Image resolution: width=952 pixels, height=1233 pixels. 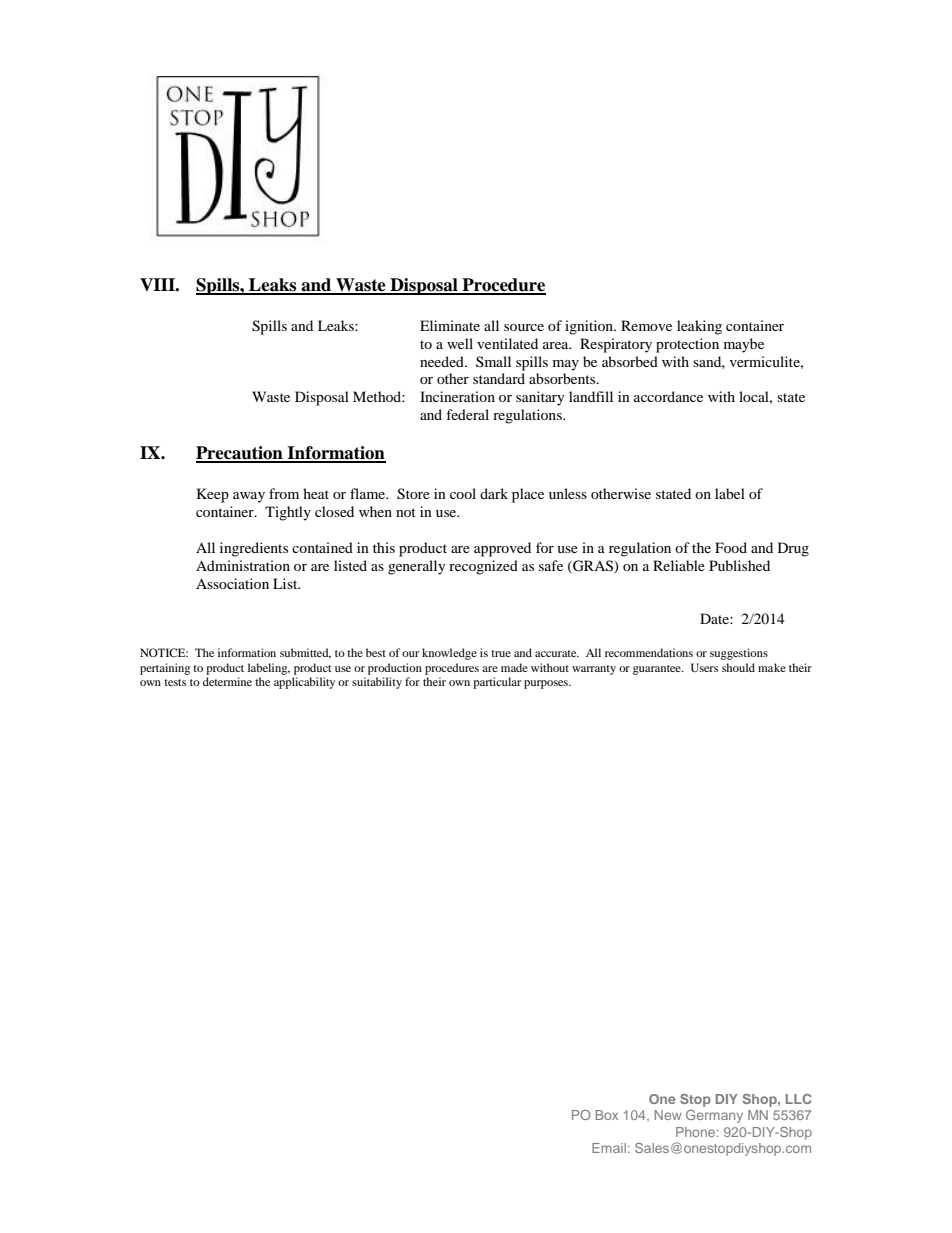 What do you see at coordinates (240, 454) in the screenshot?
I see `Precaution` at bounding box center [240, 454].
